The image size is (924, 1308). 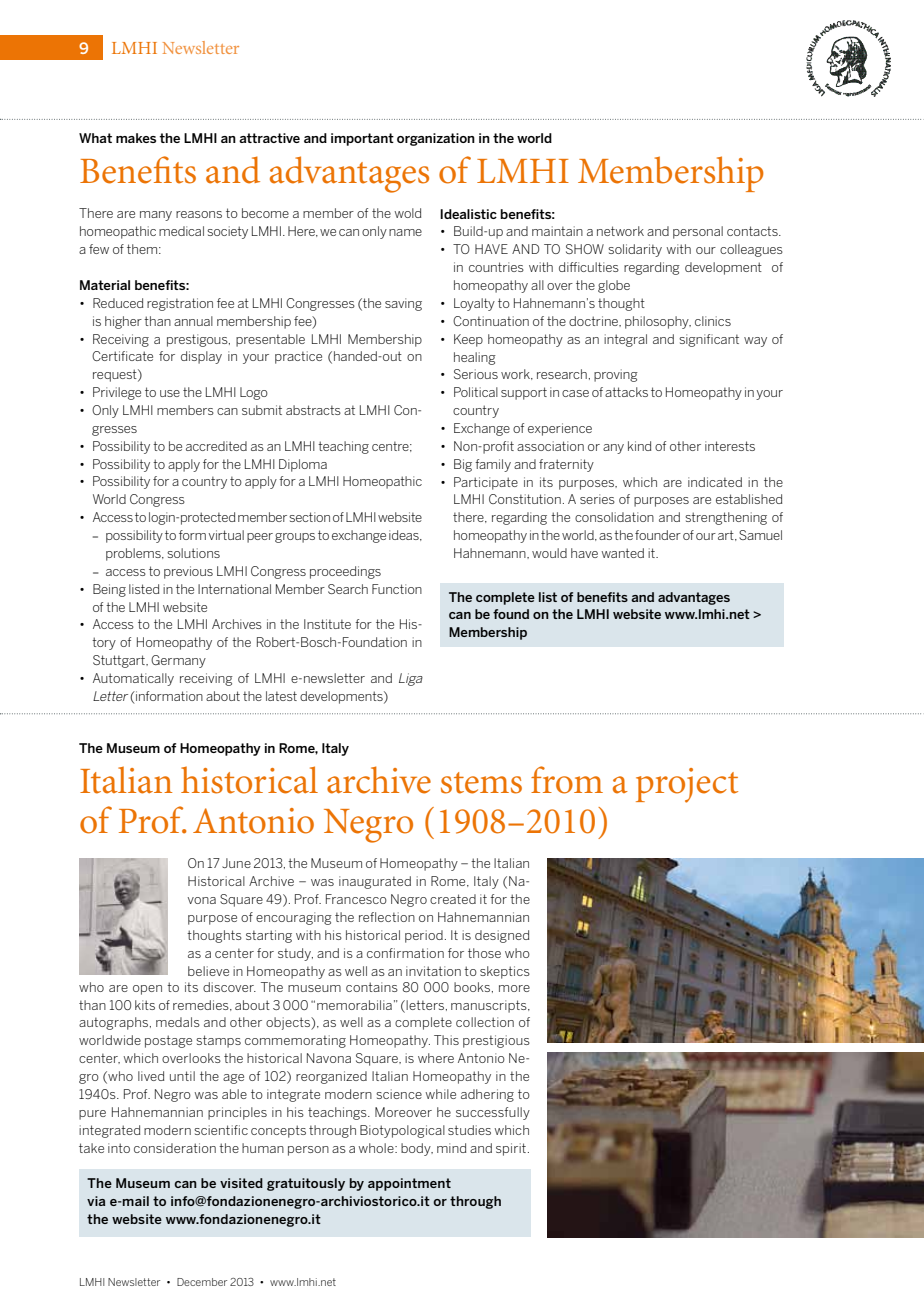 What do you see at coordinates (202, 1282) in the screenshot?
I see `December` at bounding box center [202, 1282].
